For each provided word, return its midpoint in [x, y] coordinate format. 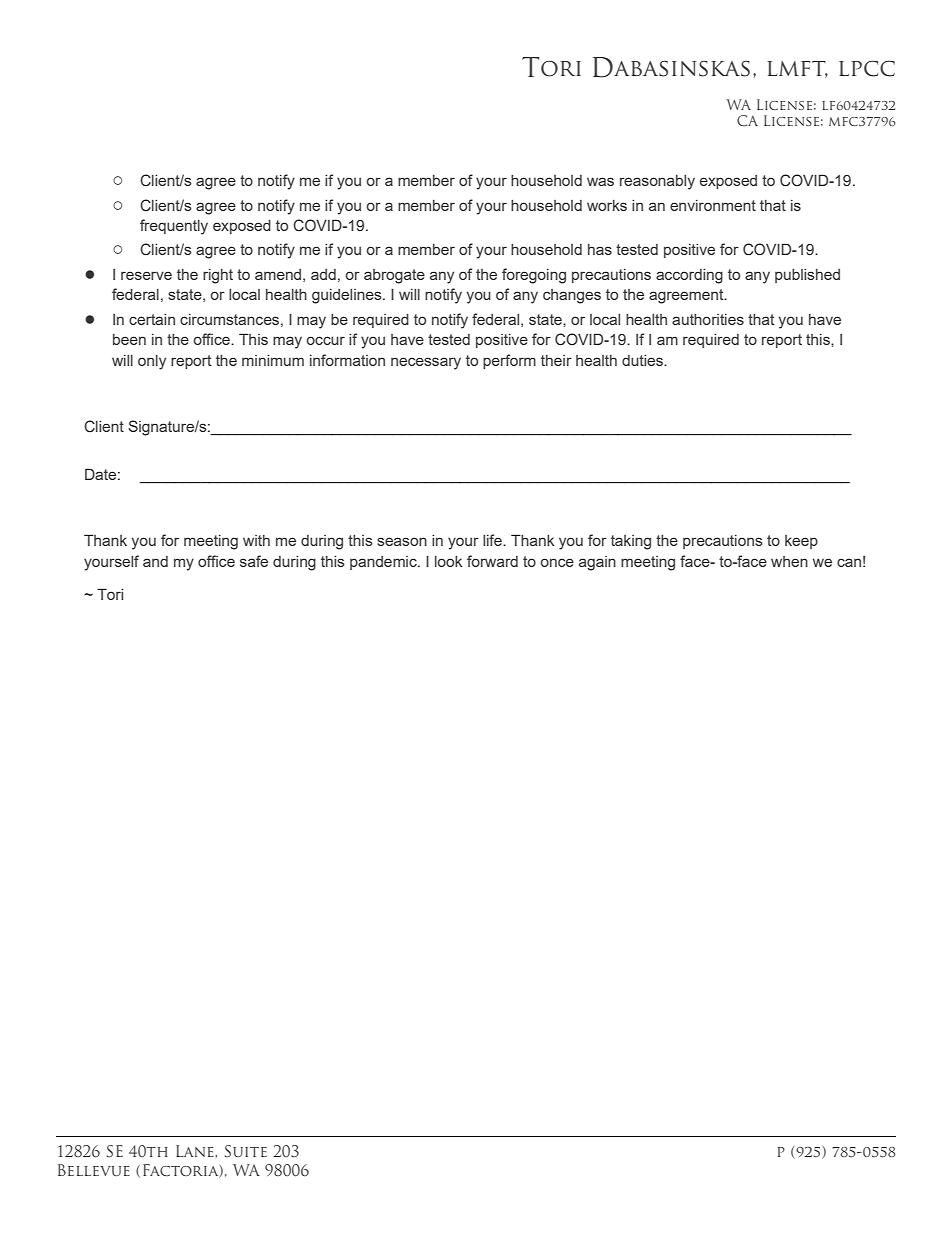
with [256, 540]
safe [254, 561]
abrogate [394, 276]
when [789, 561]
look [448, 561]
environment [713, 205]
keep [801, 542]
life [493, 540]
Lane [196, 1151]
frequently [174, 227]
